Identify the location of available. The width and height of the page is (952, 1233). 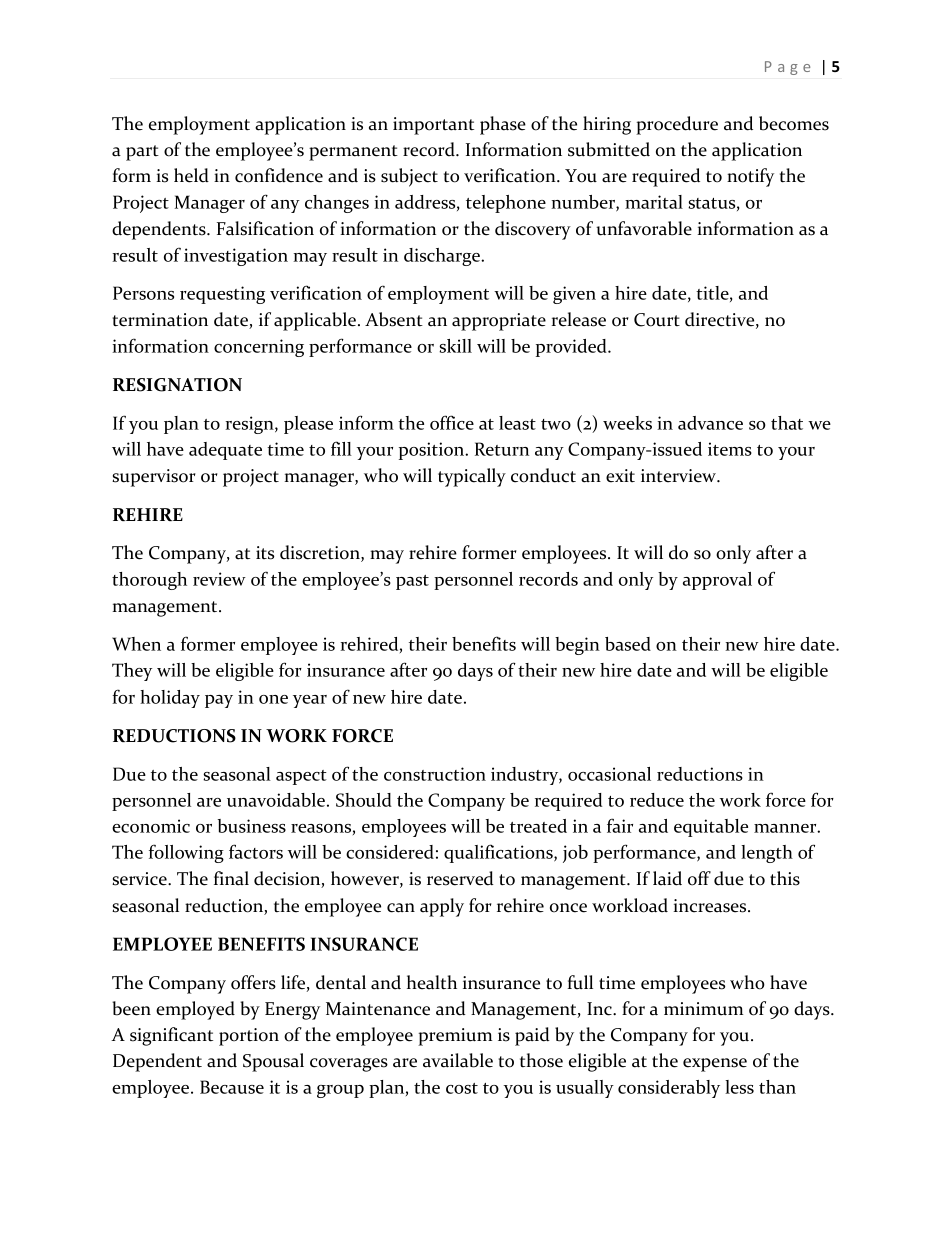
(458, 1060).
